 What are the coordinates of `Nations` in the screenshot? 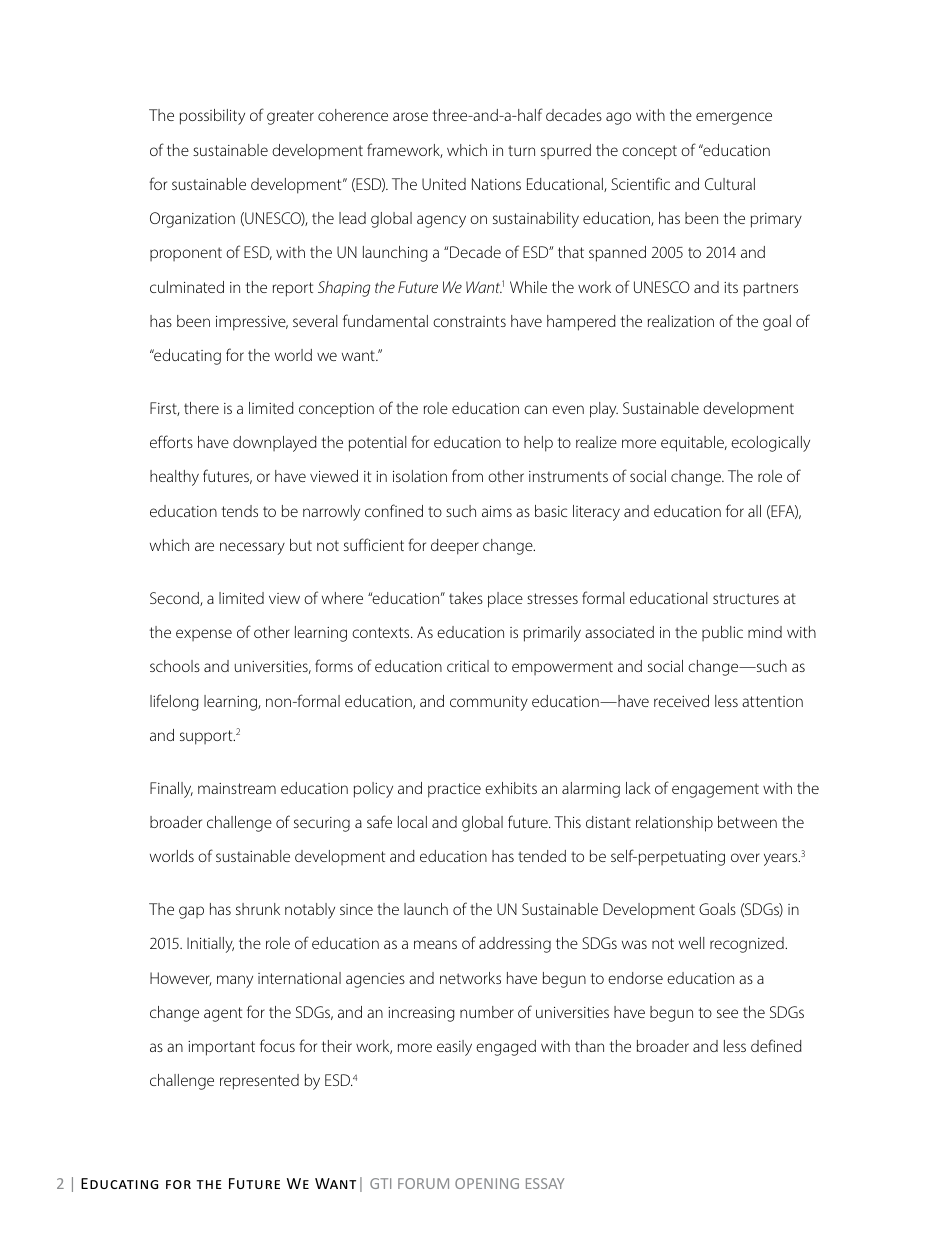 It's located at (496, 184).
